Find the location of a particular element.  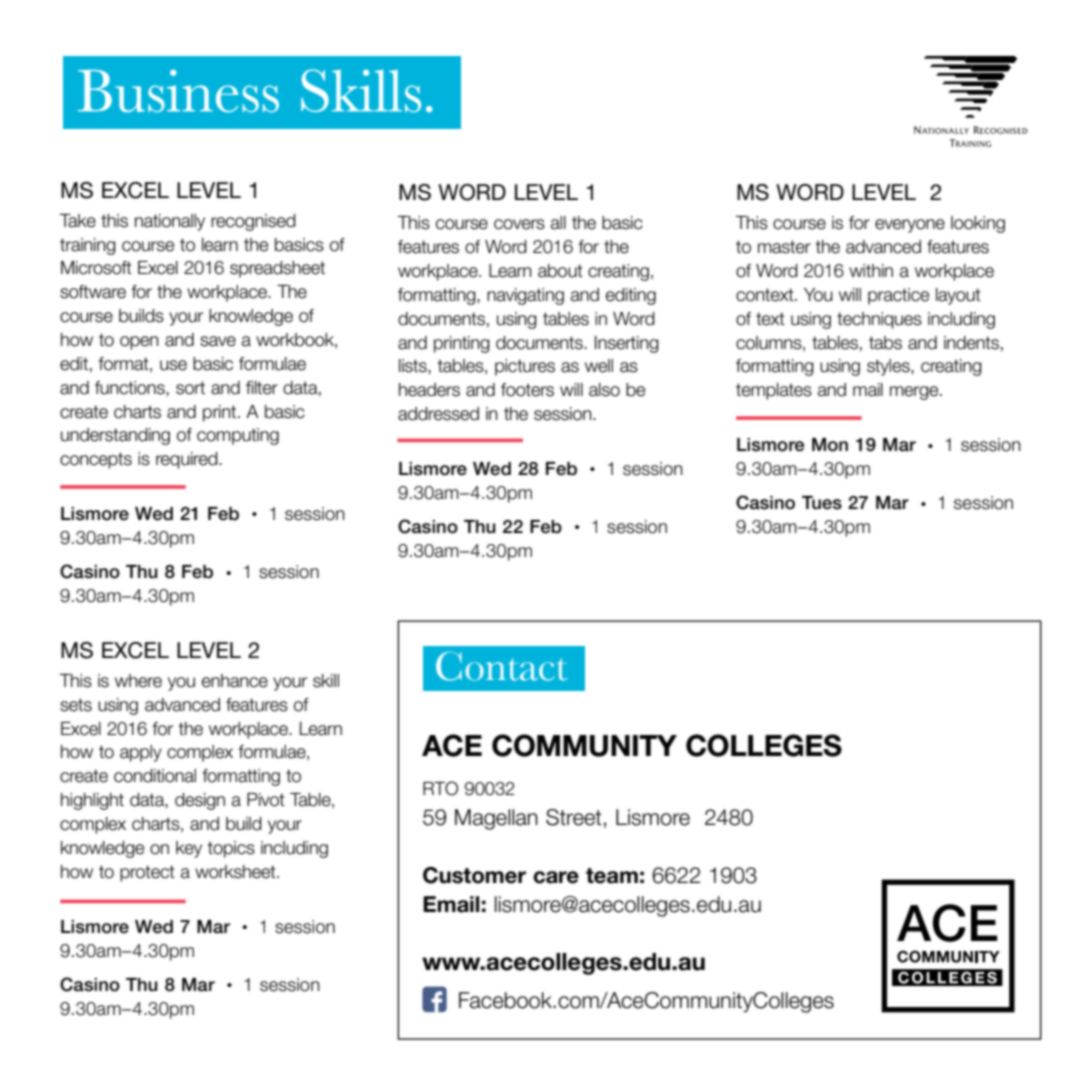

within is located at coordinates (871, 270).
